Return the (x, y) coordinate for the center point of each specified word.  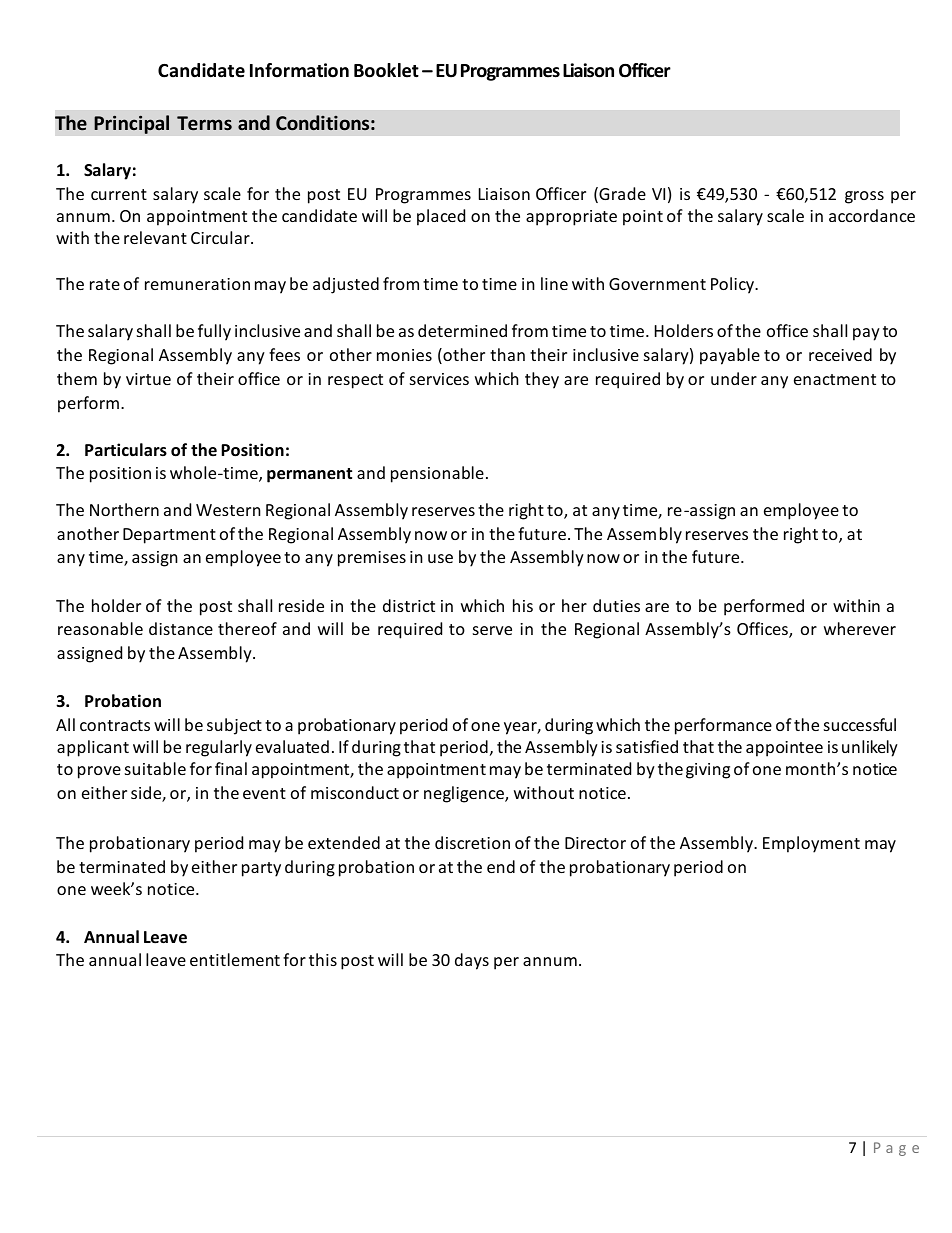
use (440, 558)
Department (169, 536)
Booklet (386, 70)
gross (864, 197)
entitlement (235, 959)
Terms (204, 123)
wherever (860, 628)
